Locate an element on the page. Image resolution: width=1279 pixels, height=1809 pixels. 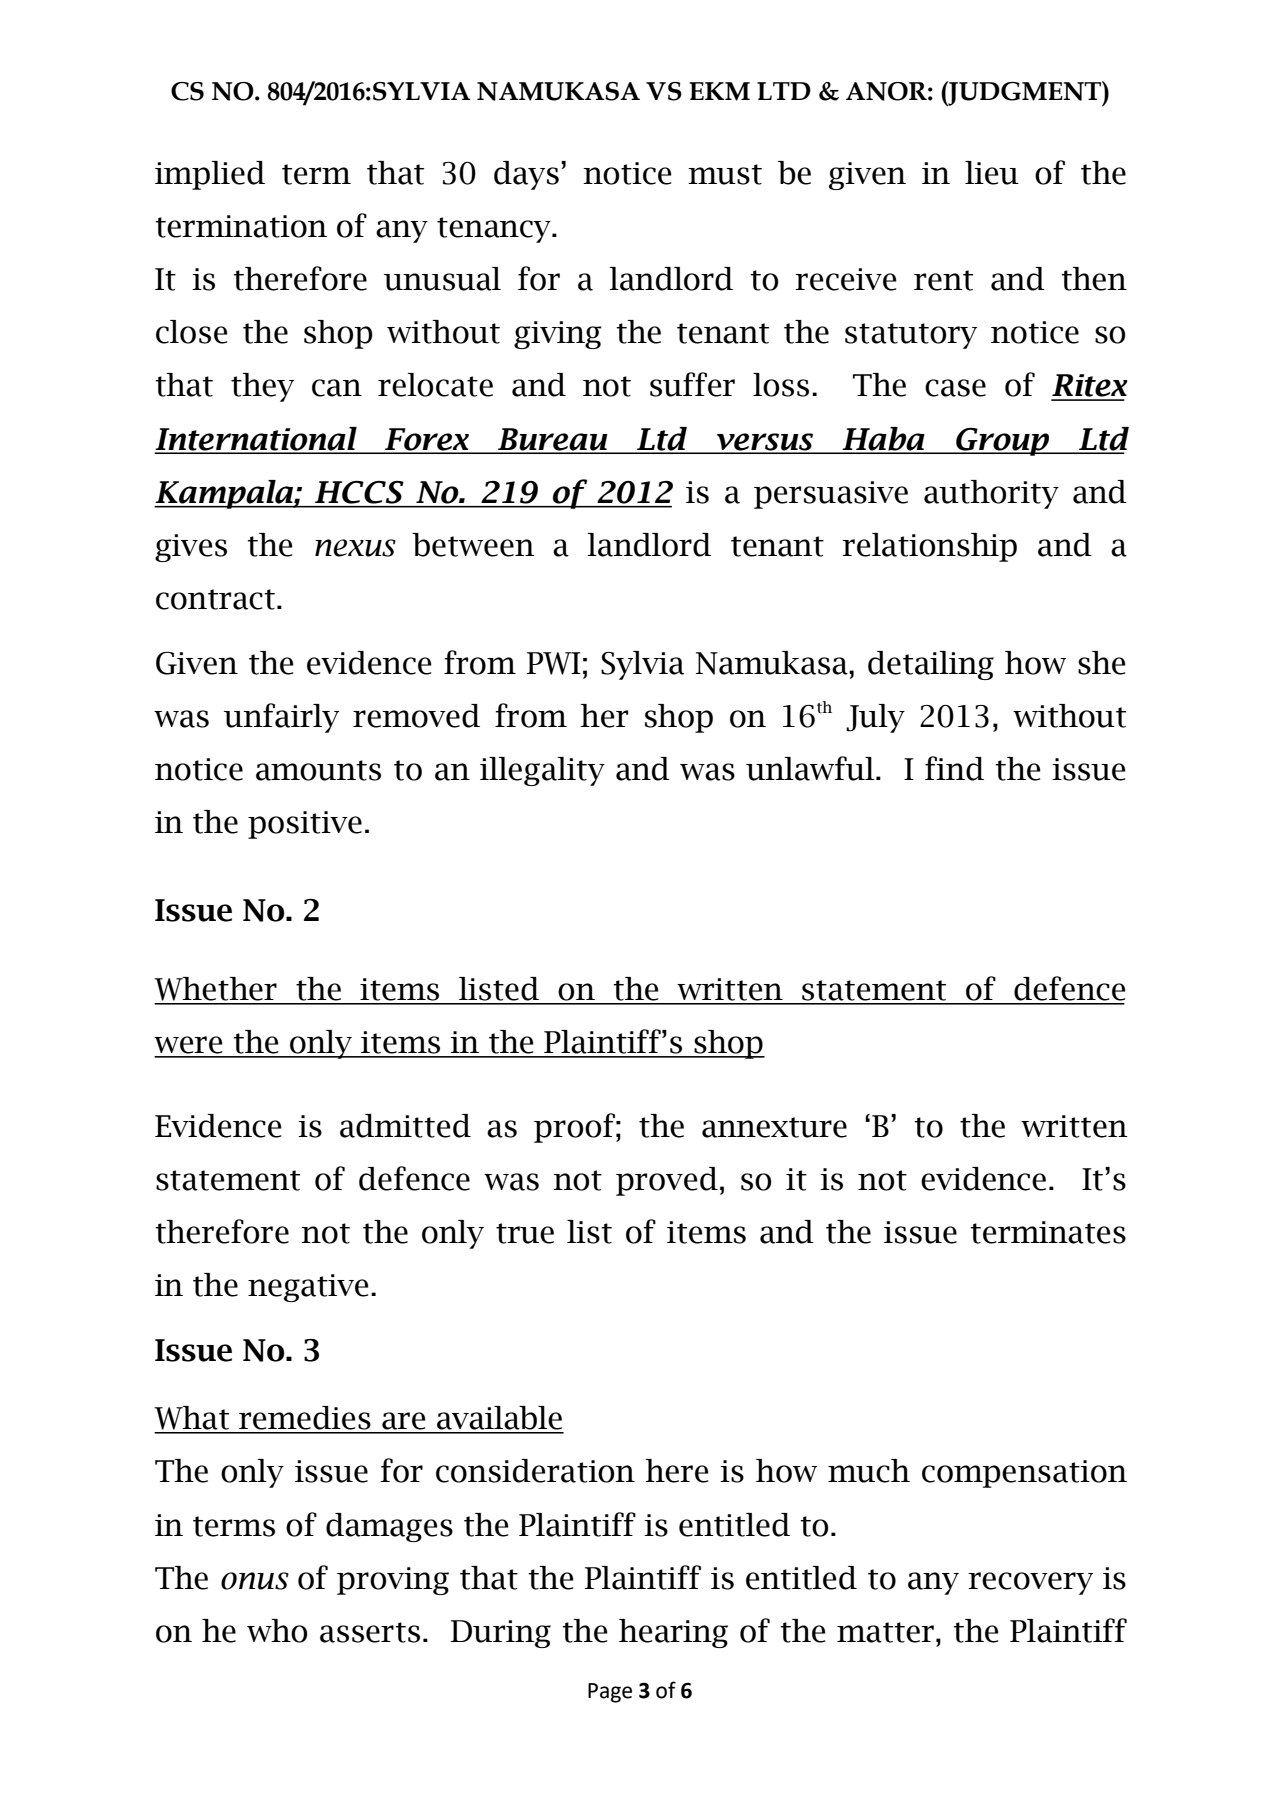
hearing is located at coordinates (673, 1633).
